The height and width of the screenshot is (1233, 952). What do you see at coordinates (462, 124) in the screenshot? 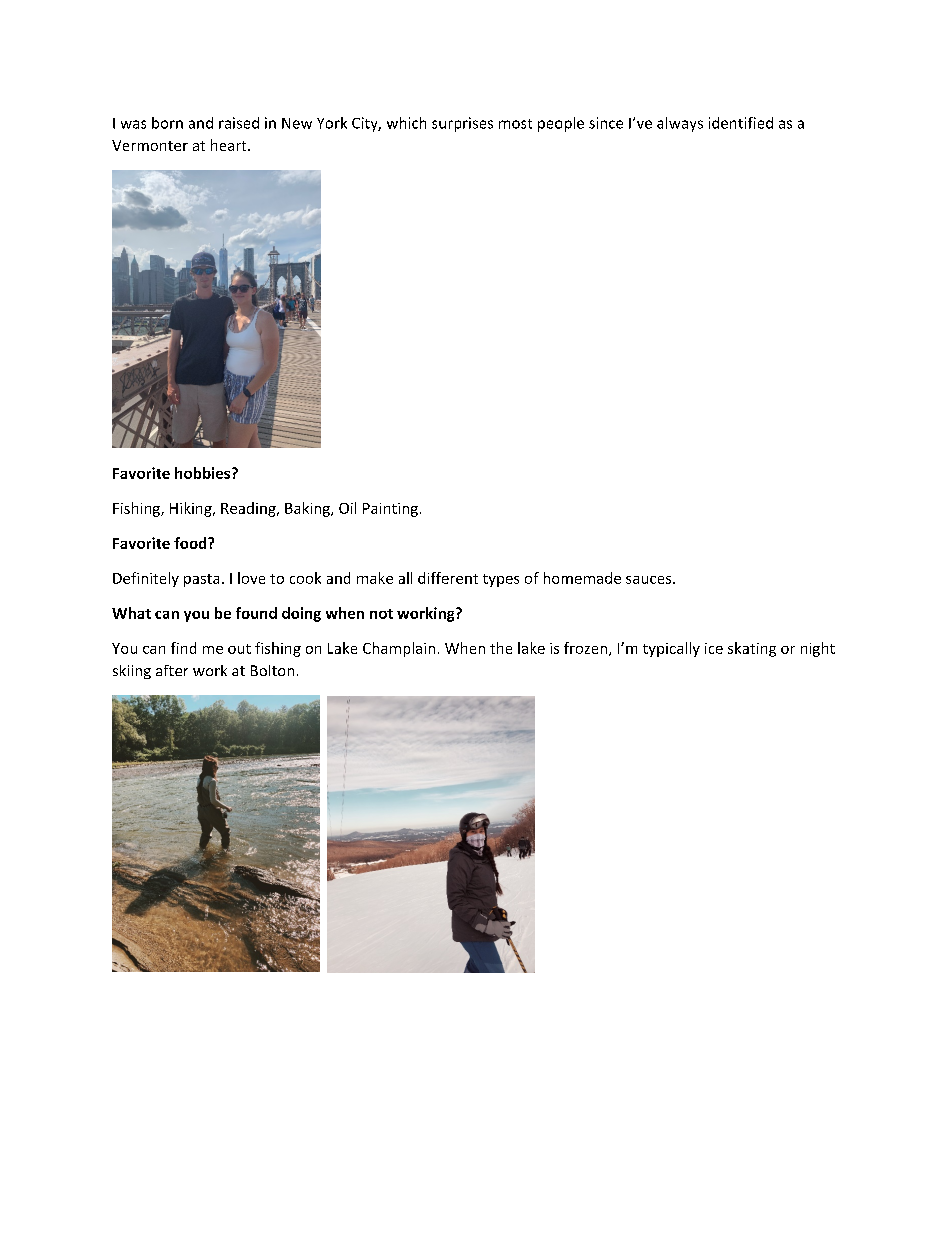
I see `surprises` at bounding box center [462, 124].
